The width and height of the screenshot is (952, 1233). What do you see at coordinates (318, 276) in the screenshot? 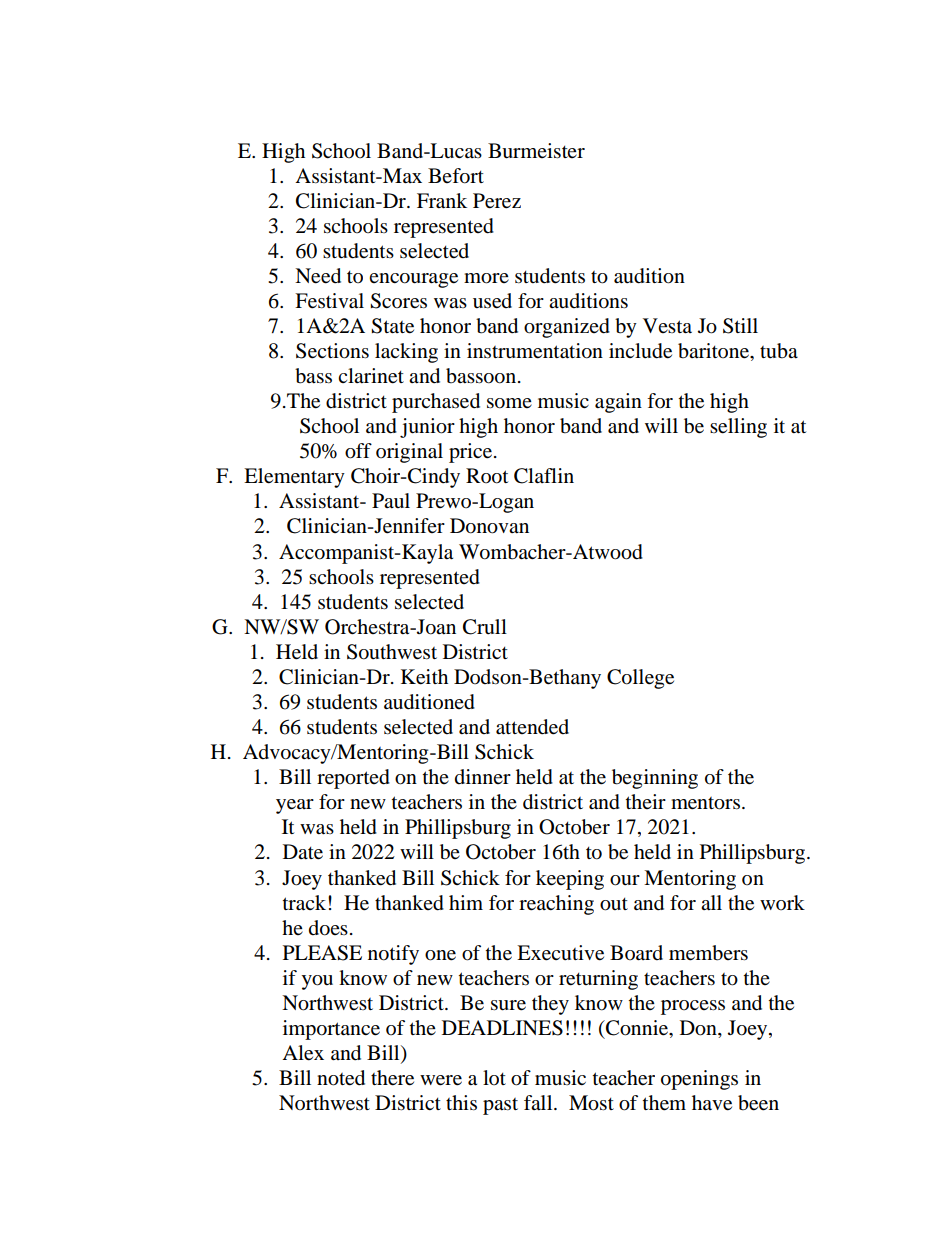
I see `Need` at bounding box center [318, 276].
